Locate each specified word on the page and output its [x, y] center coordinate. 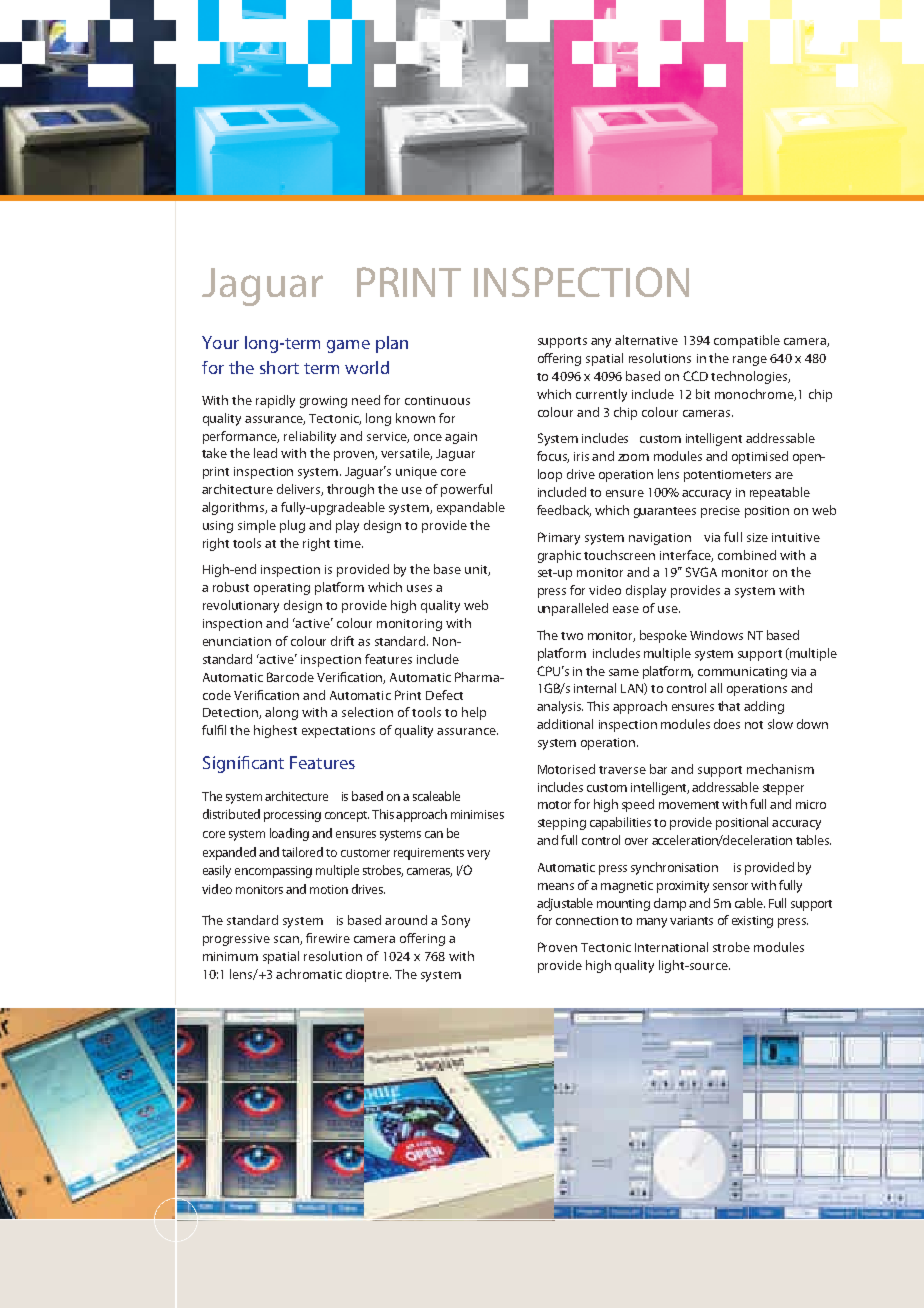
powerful [466, 490]
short [279, 367]
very [478, 855]
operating [282, 589]
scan [287, 940]
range [750, 361]
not [754, 725]
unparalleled [573, 609]
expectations [338, 732]
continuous [437, 400]
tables [813, 840]
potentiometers [727, 476]
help [474, 713]
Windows [716, 635]
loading [289, 834]
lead [265, 453]
